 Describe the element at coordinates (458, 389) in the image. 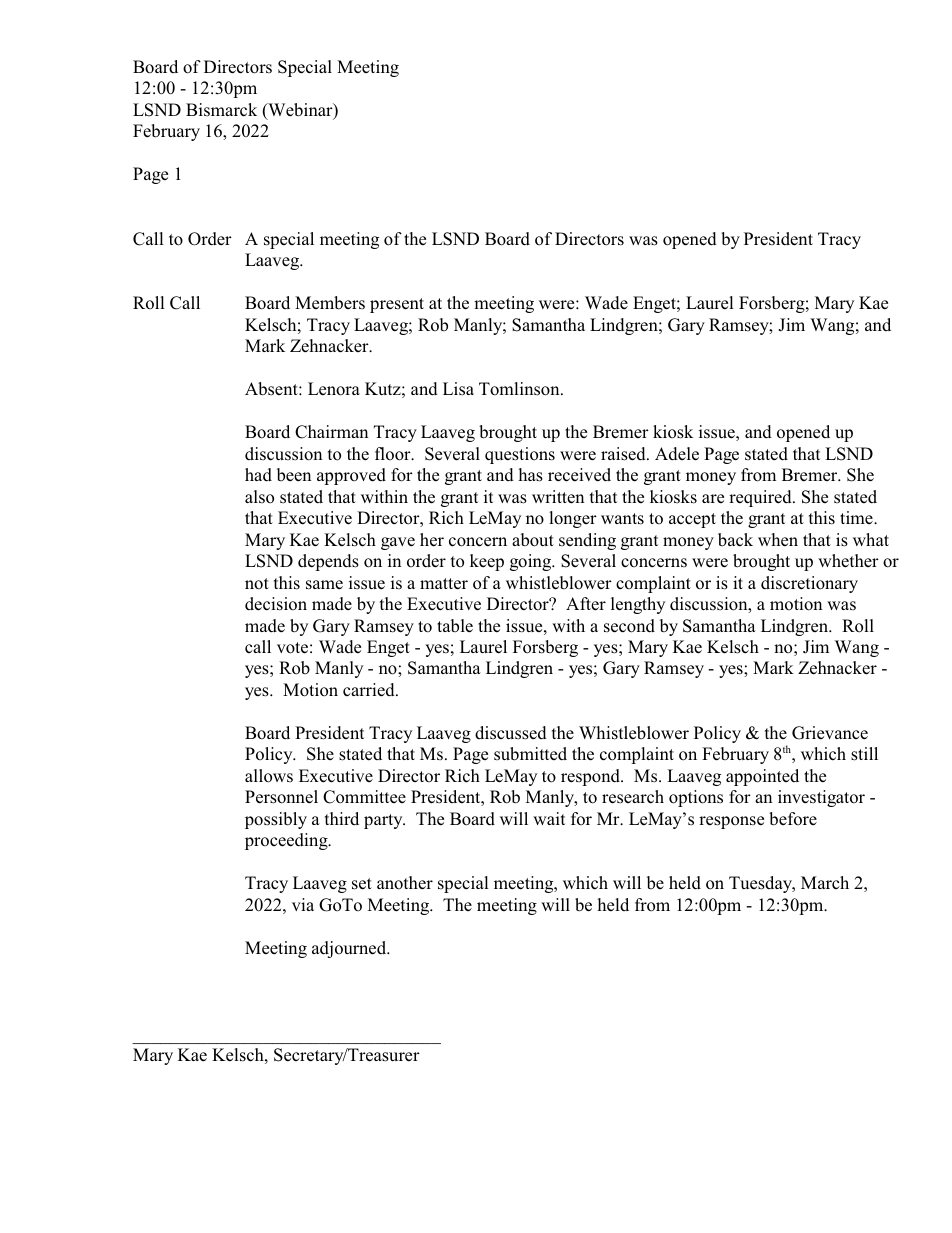

I see `Lisa` at that location.
